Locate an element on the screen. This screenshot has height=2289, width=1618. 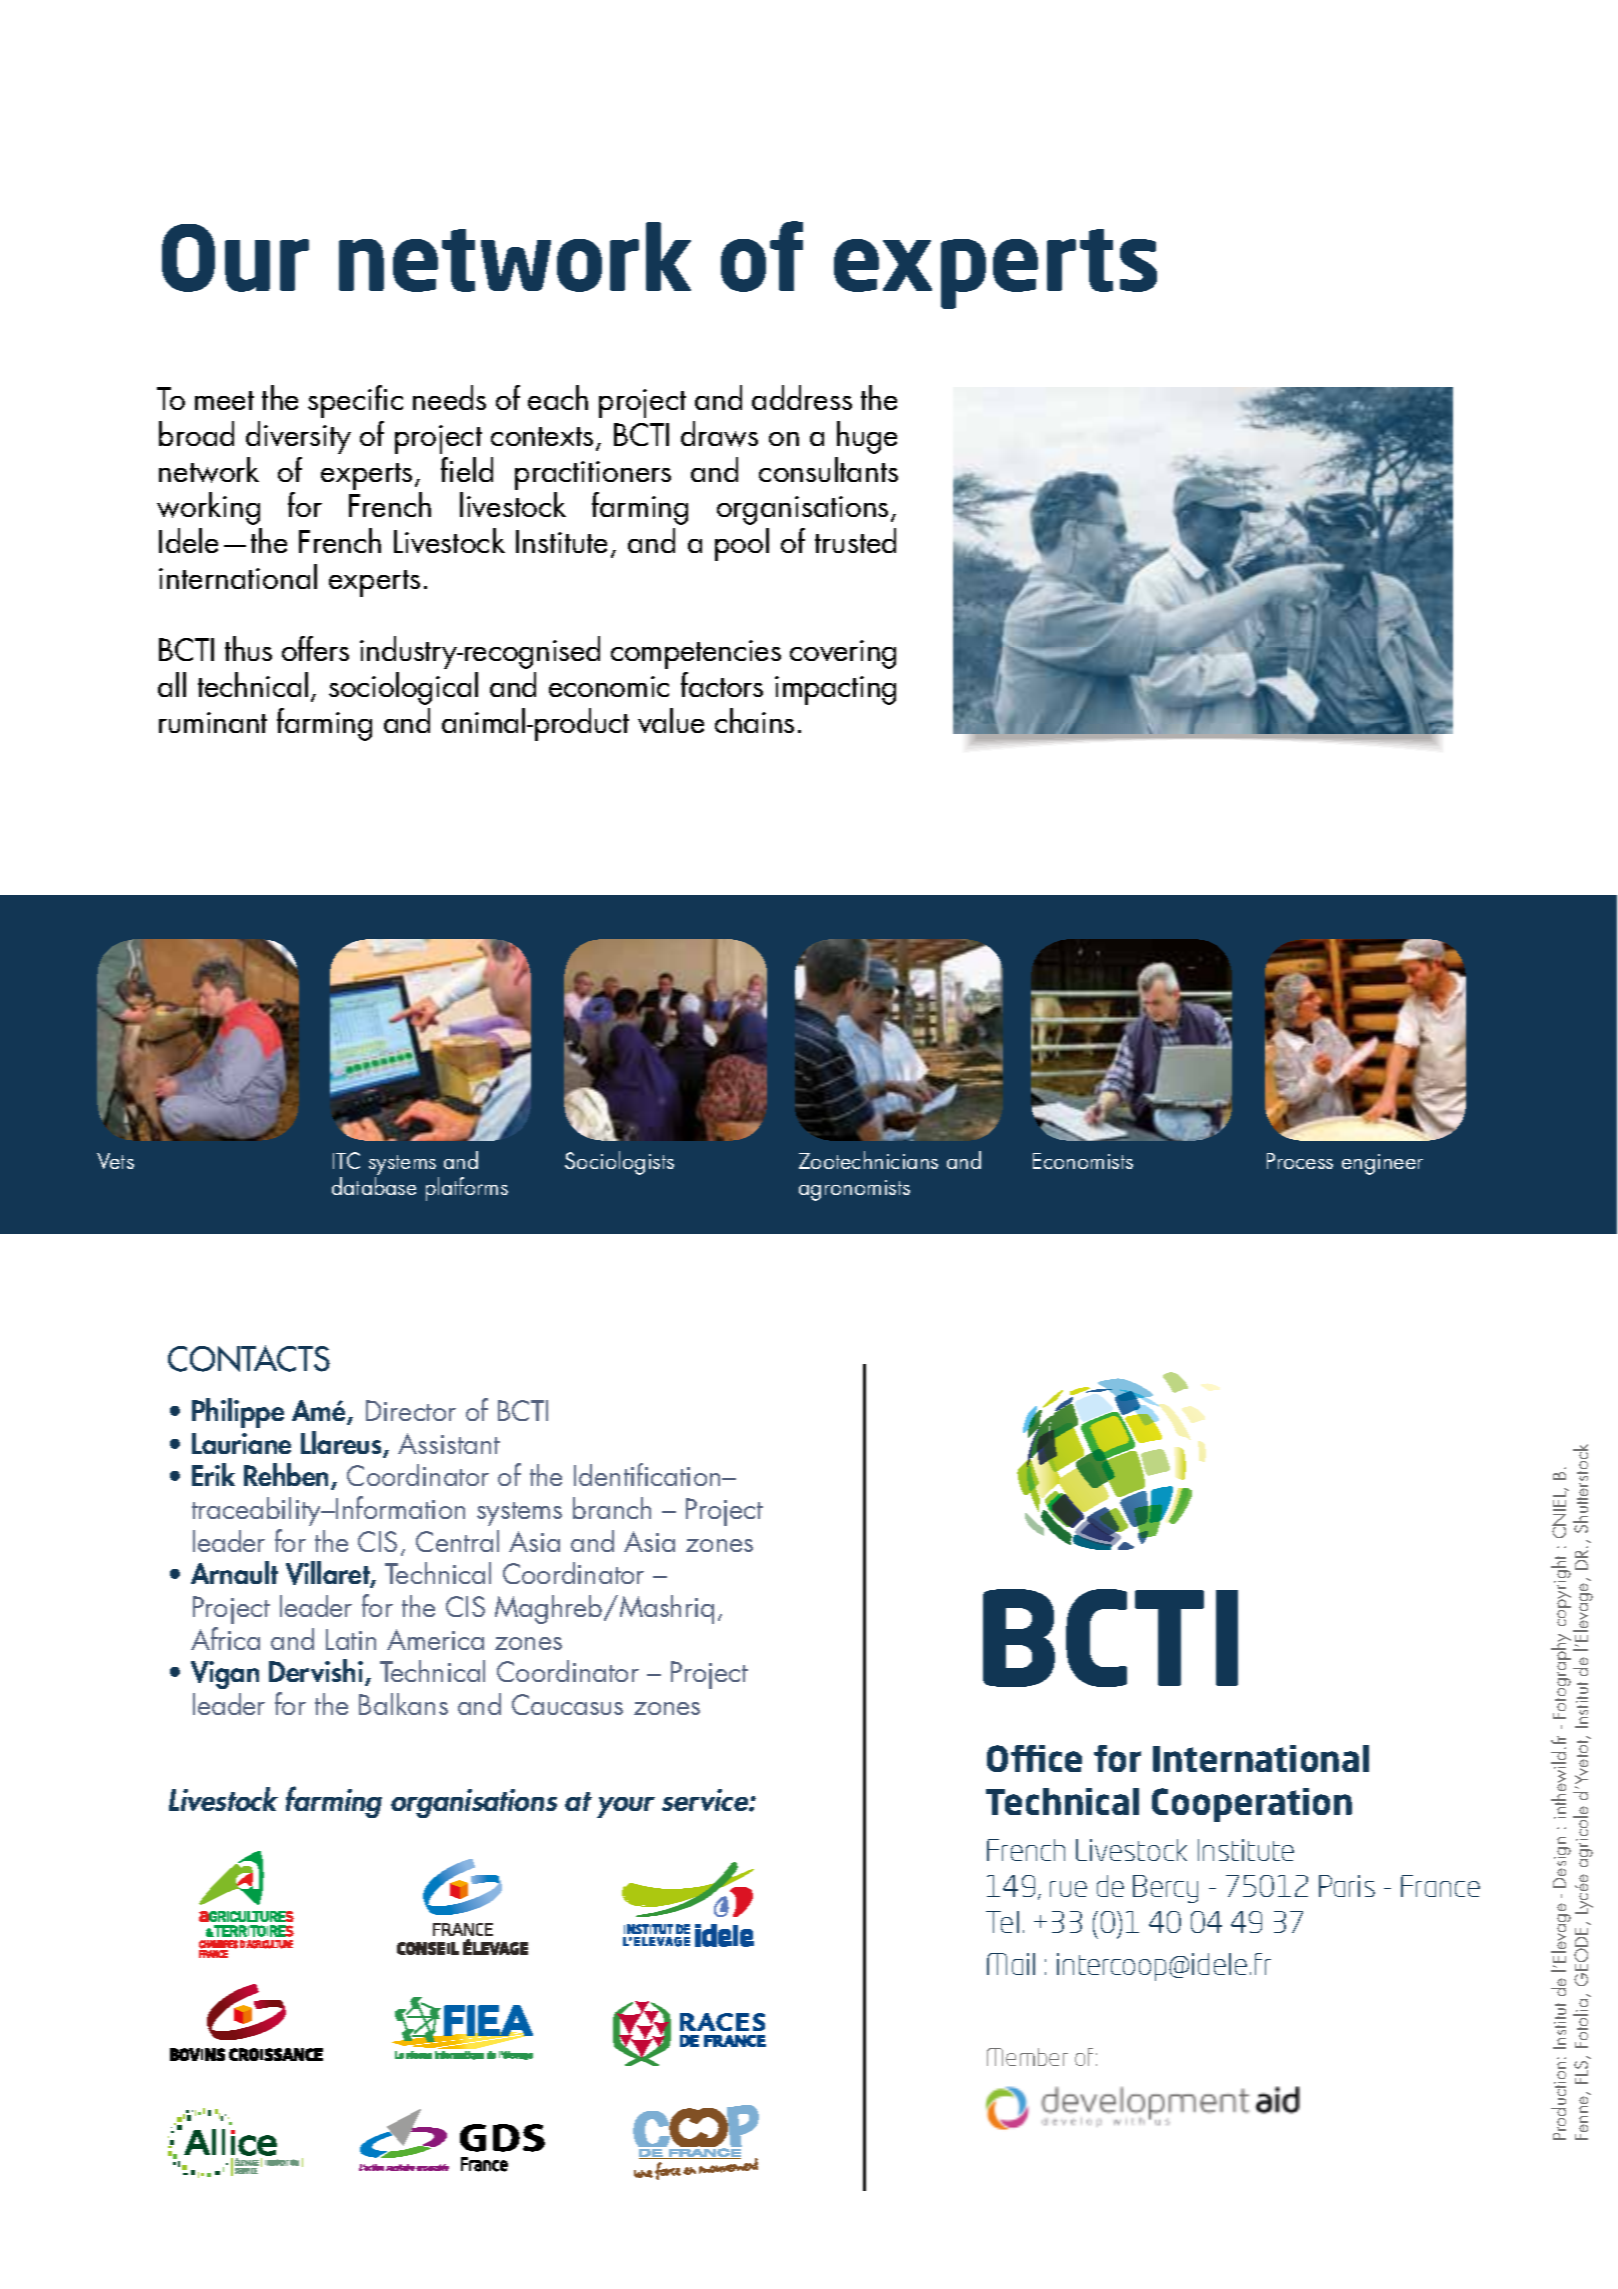
chains is located at coordinates (754, 720).
